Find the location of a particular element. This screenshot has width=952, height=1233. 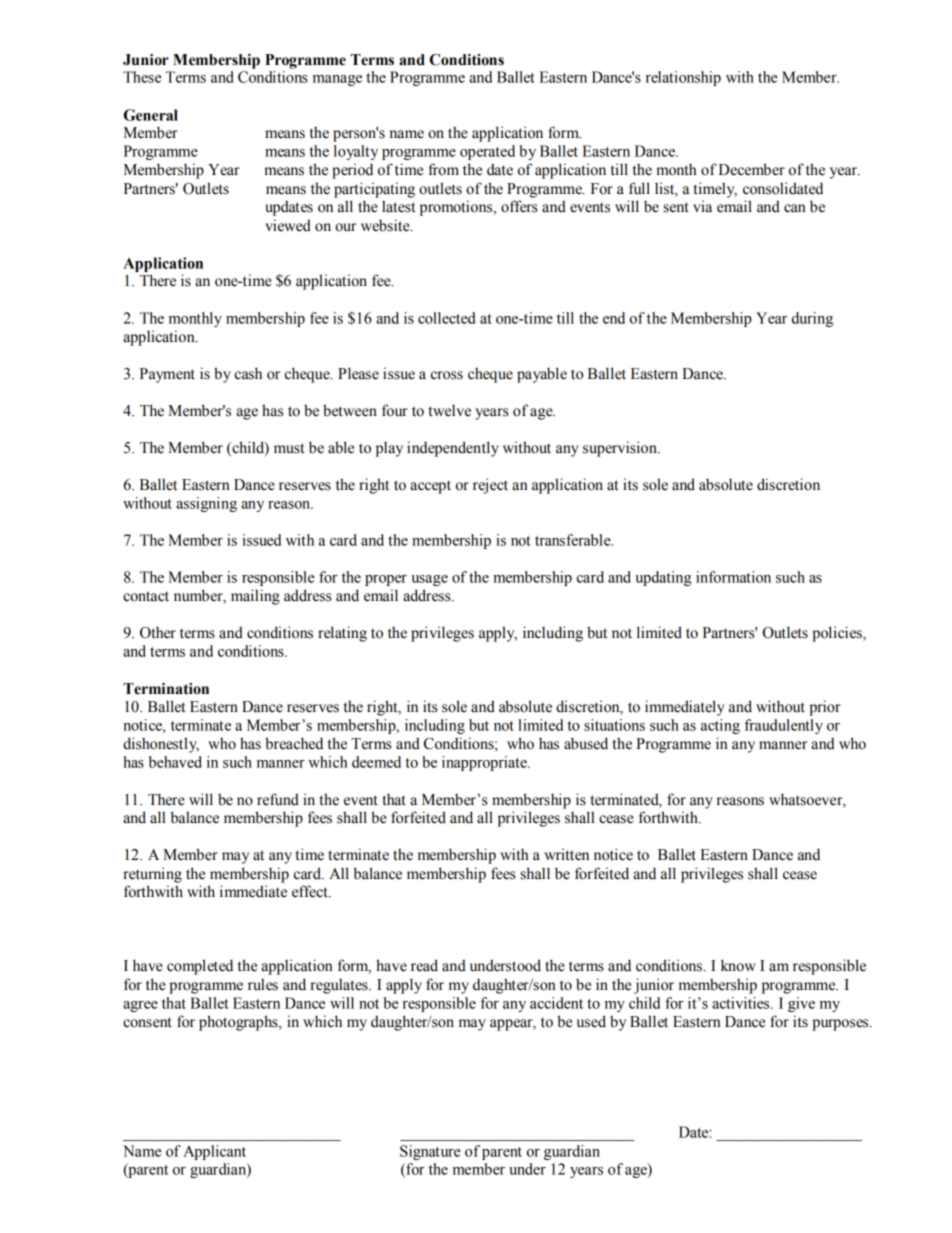

General is located at coordinates (151, 115).
